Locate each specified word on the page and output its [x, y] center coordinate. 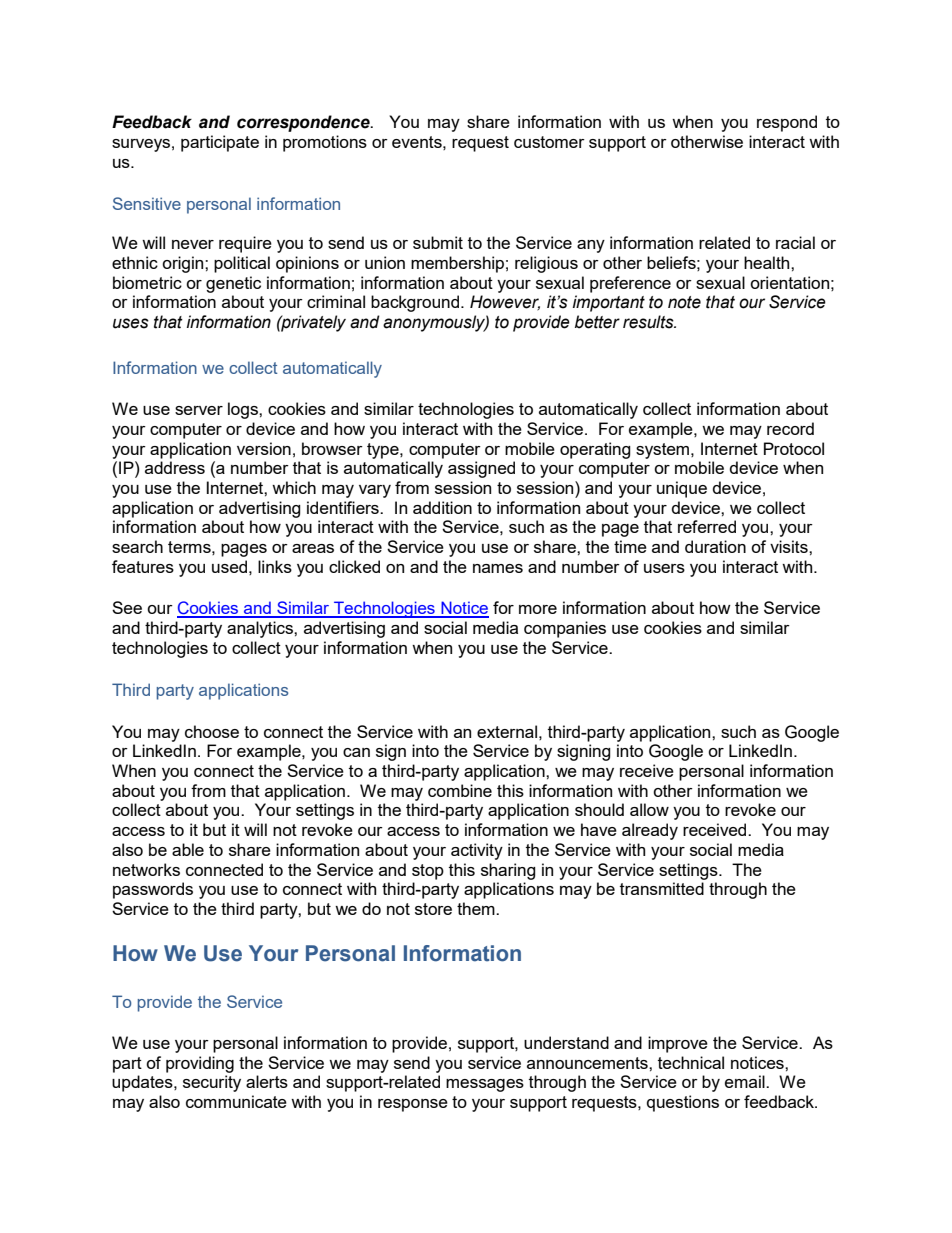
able [188, 849]
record [790, 428]
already [650, 831]
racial [795, 242]
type [384, 451]
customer [549, 142]
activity [477, 851]
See [127, 607]
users [664, 568]
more [538, 609]
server [199, 410]
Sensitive [147, 203]
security [212, 1083]
